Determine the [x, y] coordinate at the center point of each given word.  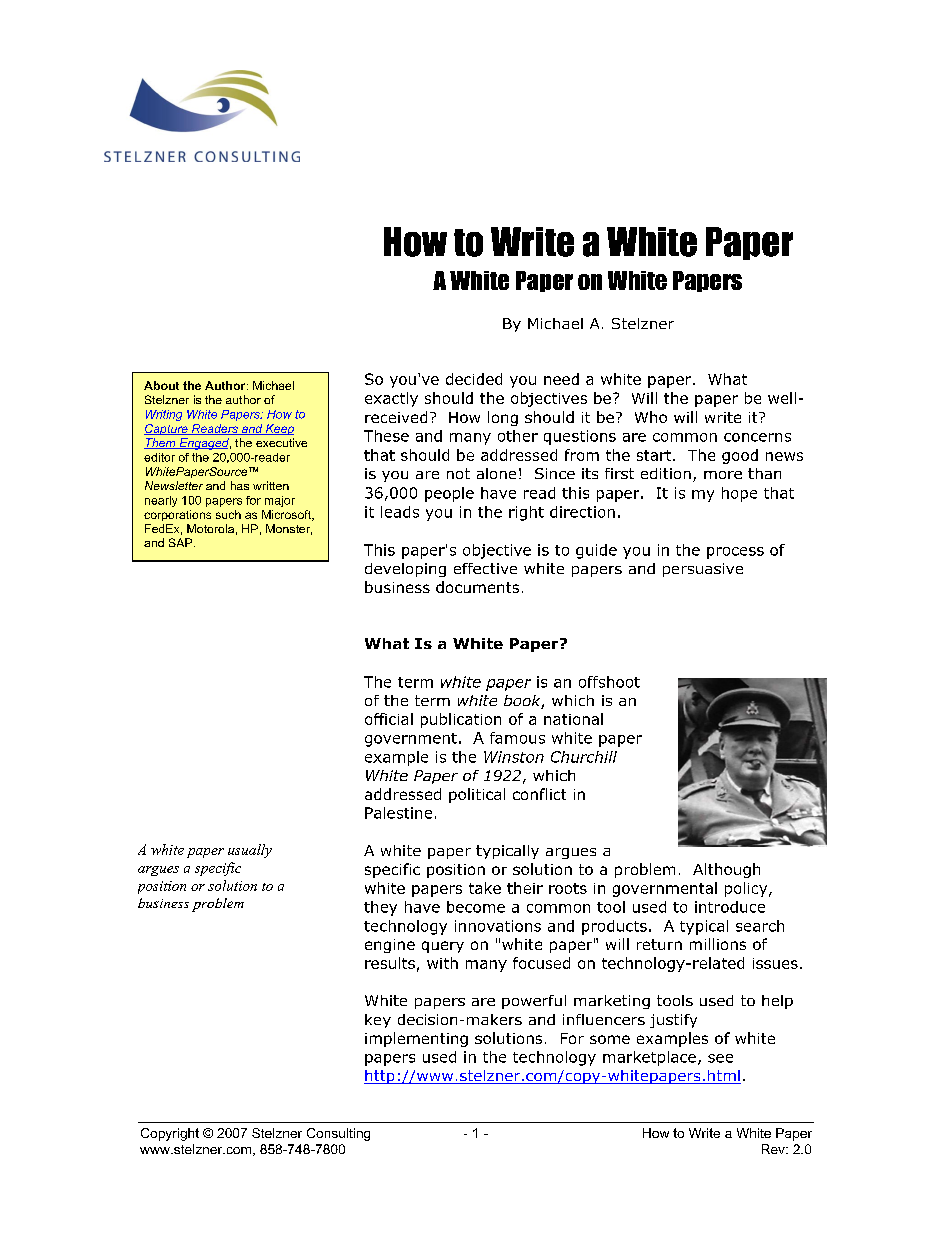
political [477, 795]
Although [726, 870]
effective [485, 568]
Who [651, 417]
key [378, 1021]
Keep [279, 429]
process [735, 553]
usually [250, 851]
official [389, 719]
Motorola [210, 528]
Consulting [338, 1134]
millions [718, 944]
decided [474, 379]
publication [461, 720]
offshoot [609, 682]
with [442, 963]
